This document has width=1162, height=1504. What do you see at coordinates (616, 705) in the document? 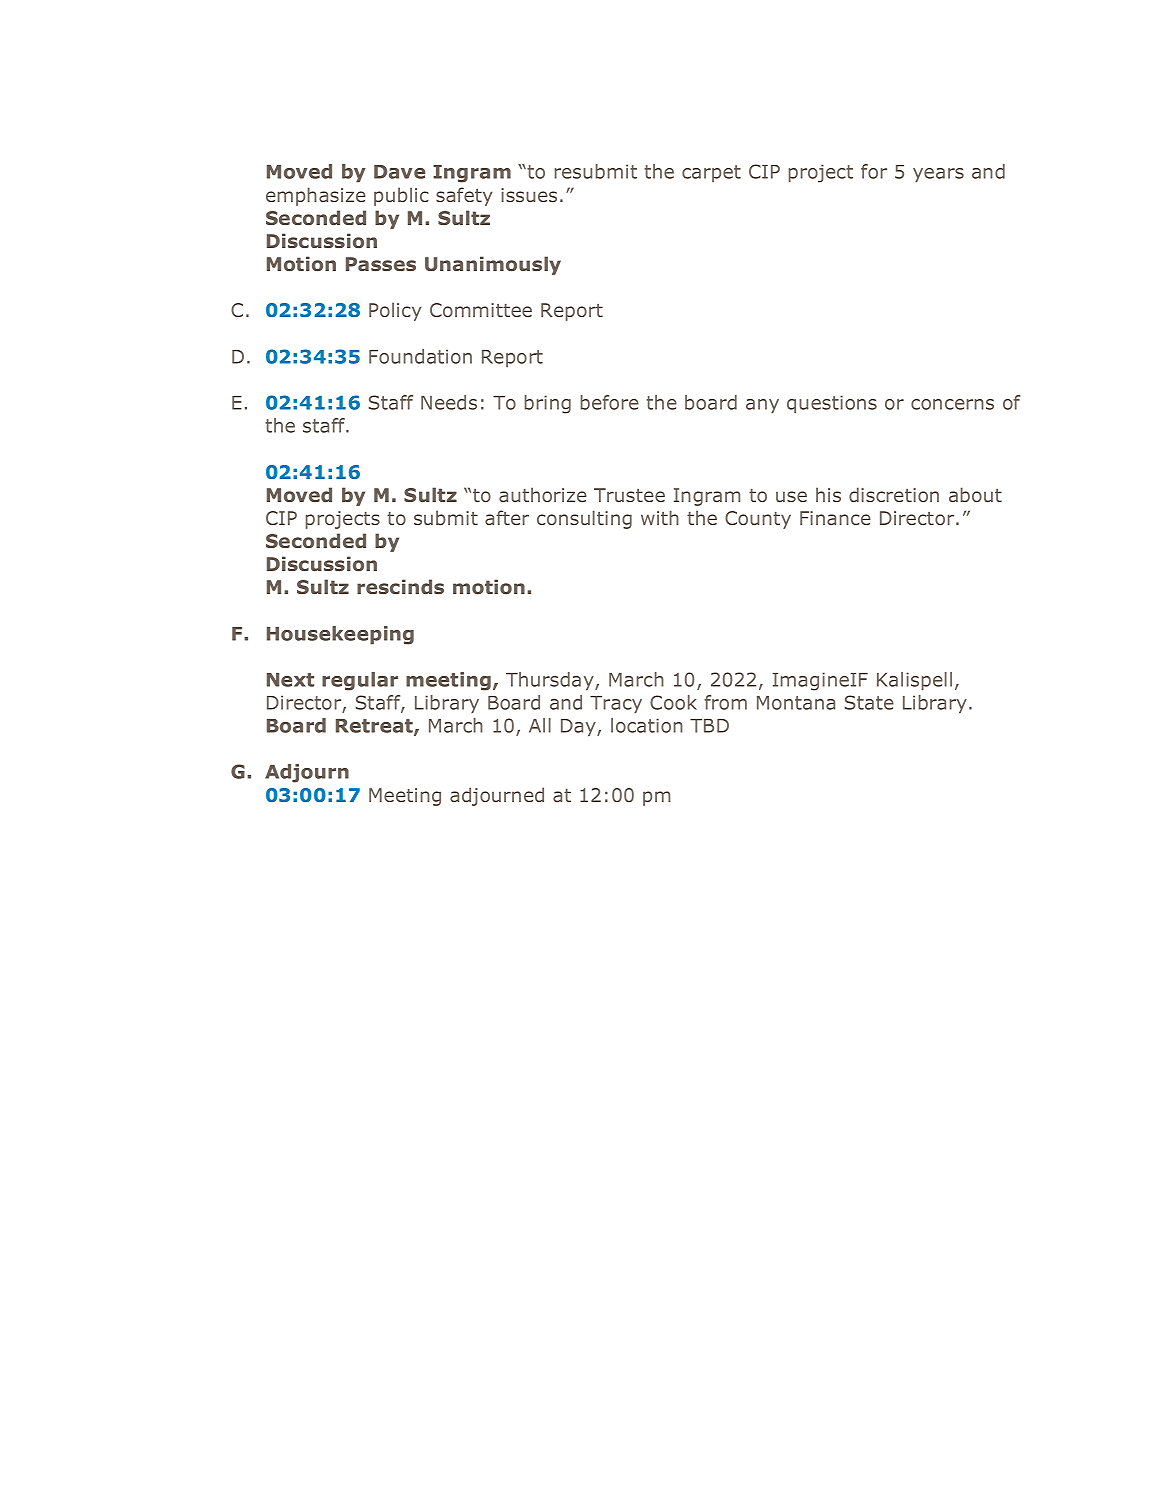
I see `Tracy` at bounding box center [616, 705].
